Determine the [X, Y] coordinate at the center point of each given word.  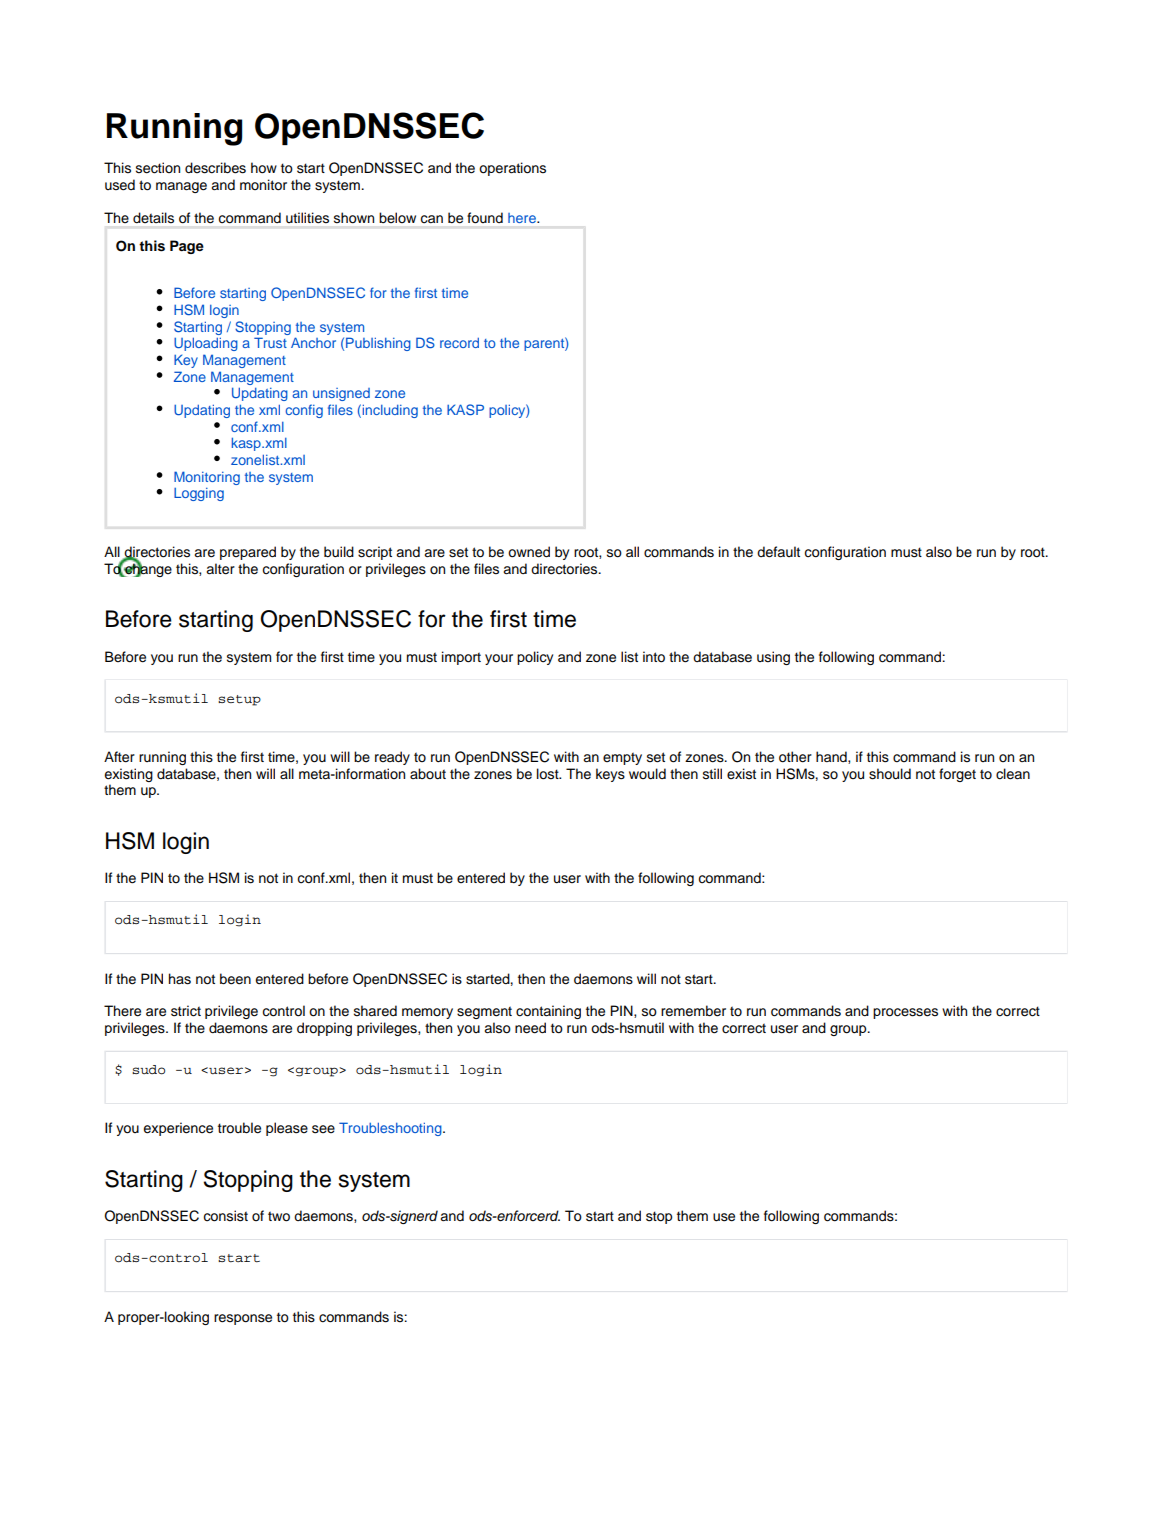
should [890, 774]
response [243, 1319]
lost [549, 774]
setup [239, 700]
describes [215, 168]
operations [512, 169]
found [485, 218]
